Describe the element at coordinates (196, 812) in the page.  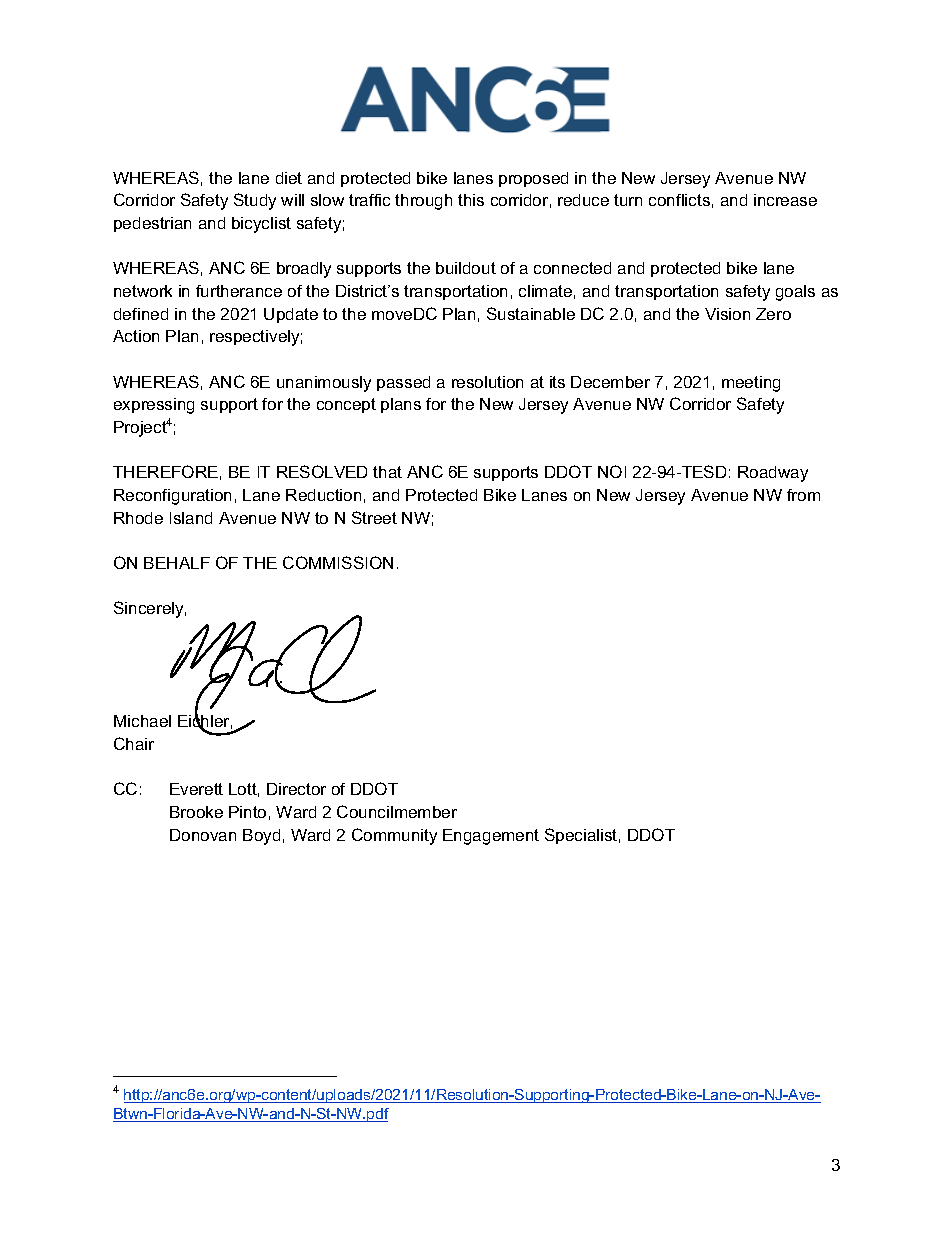
I see `Brooke` at that location.
